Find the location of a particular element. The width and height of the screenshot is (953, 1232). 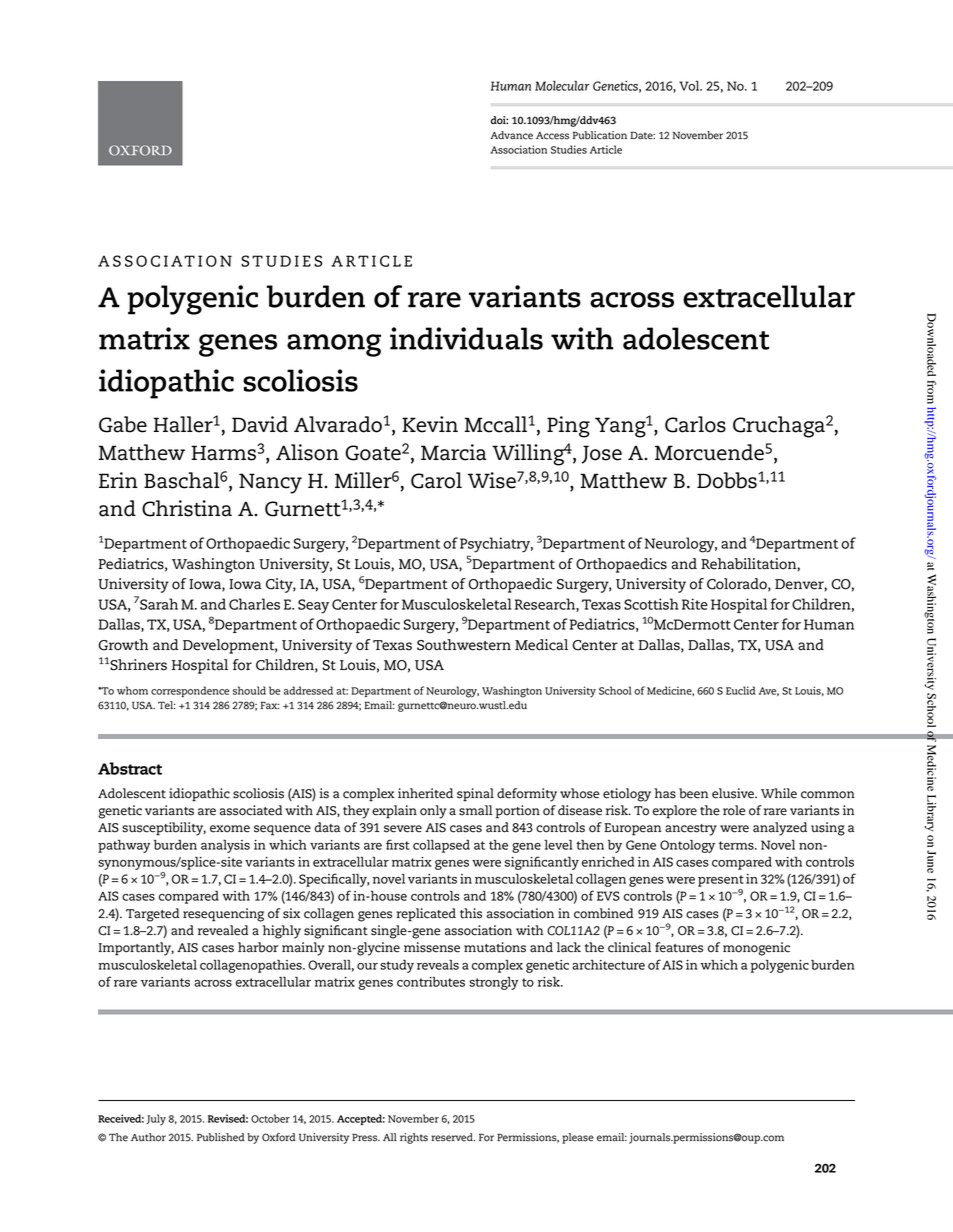

reserved is located at coordinates (453, 1137).
